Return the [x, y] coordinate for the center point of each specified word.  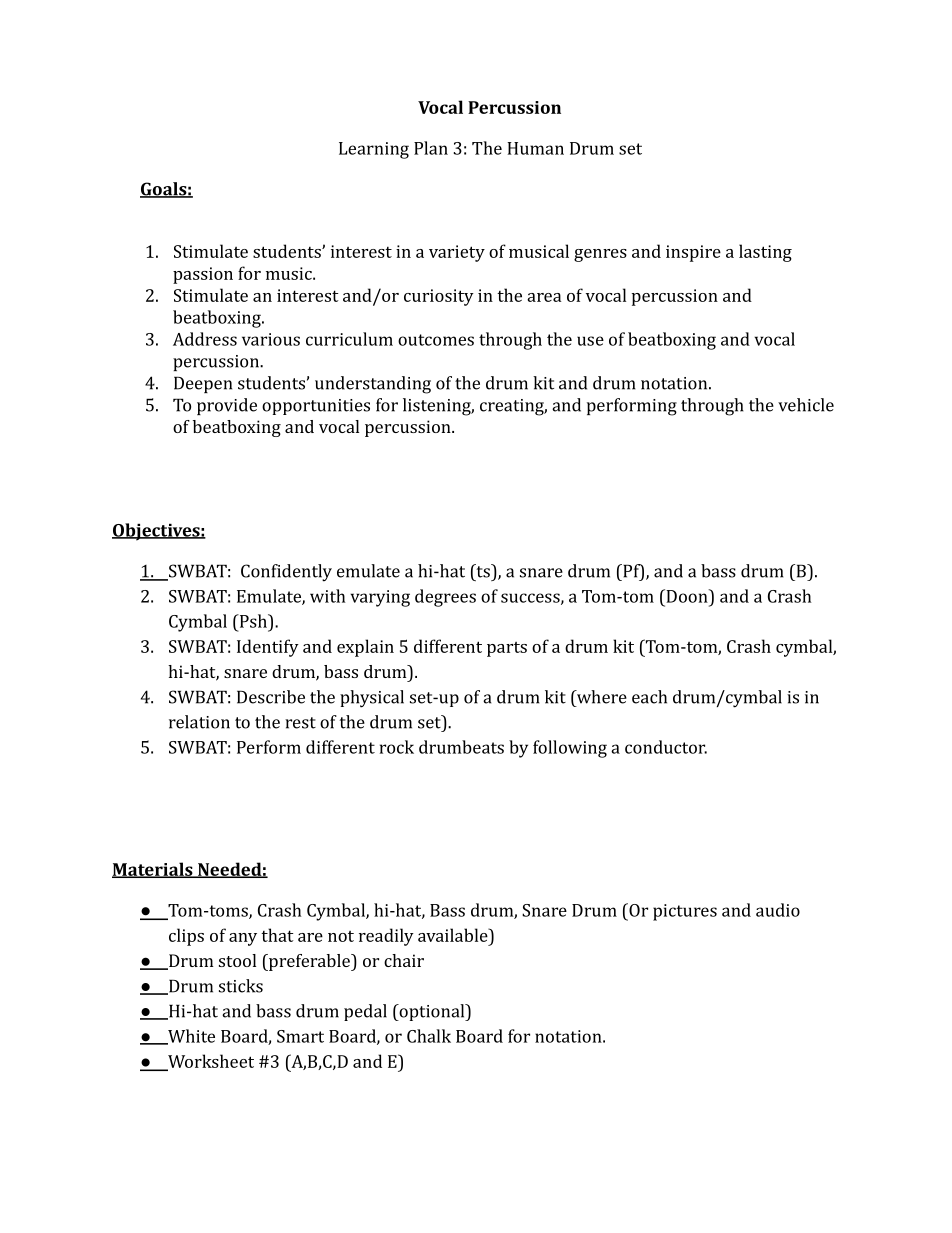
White [190, 1037]
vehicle [806, 405]
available [454, 935]
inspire [693, 253]
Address [205, 339]
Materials [153, 870]
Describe [271, 697]
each [649, 697]
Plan [431, 148]
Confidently [286, 573]
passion [203, 275]
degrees [445, 598]
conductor [666, 747]
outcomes [436, 340]
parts [507, 649]
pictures [685, 912]
